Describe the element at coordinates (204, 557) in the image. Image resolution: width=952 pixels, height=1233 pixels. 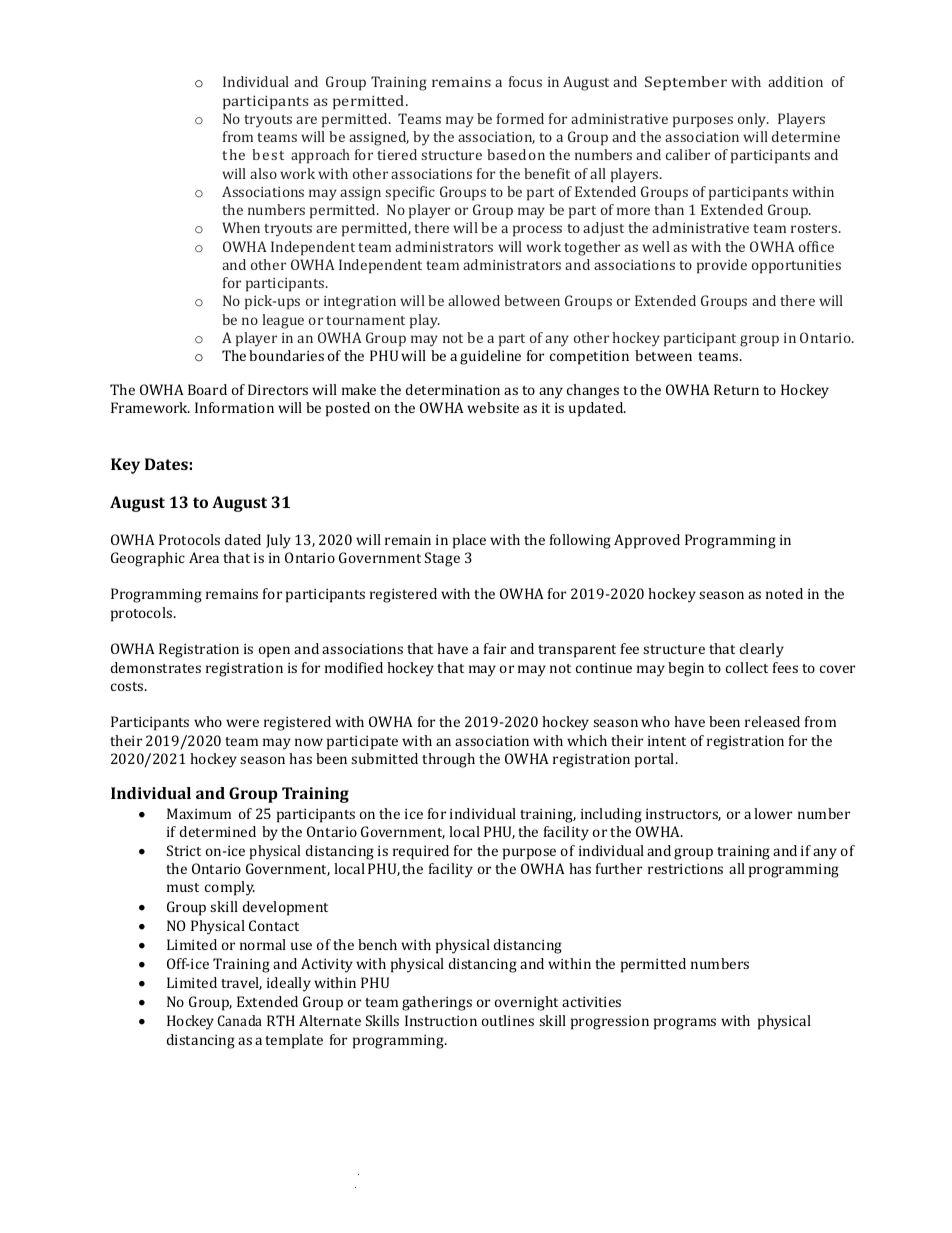
I see `Area` at that location.
